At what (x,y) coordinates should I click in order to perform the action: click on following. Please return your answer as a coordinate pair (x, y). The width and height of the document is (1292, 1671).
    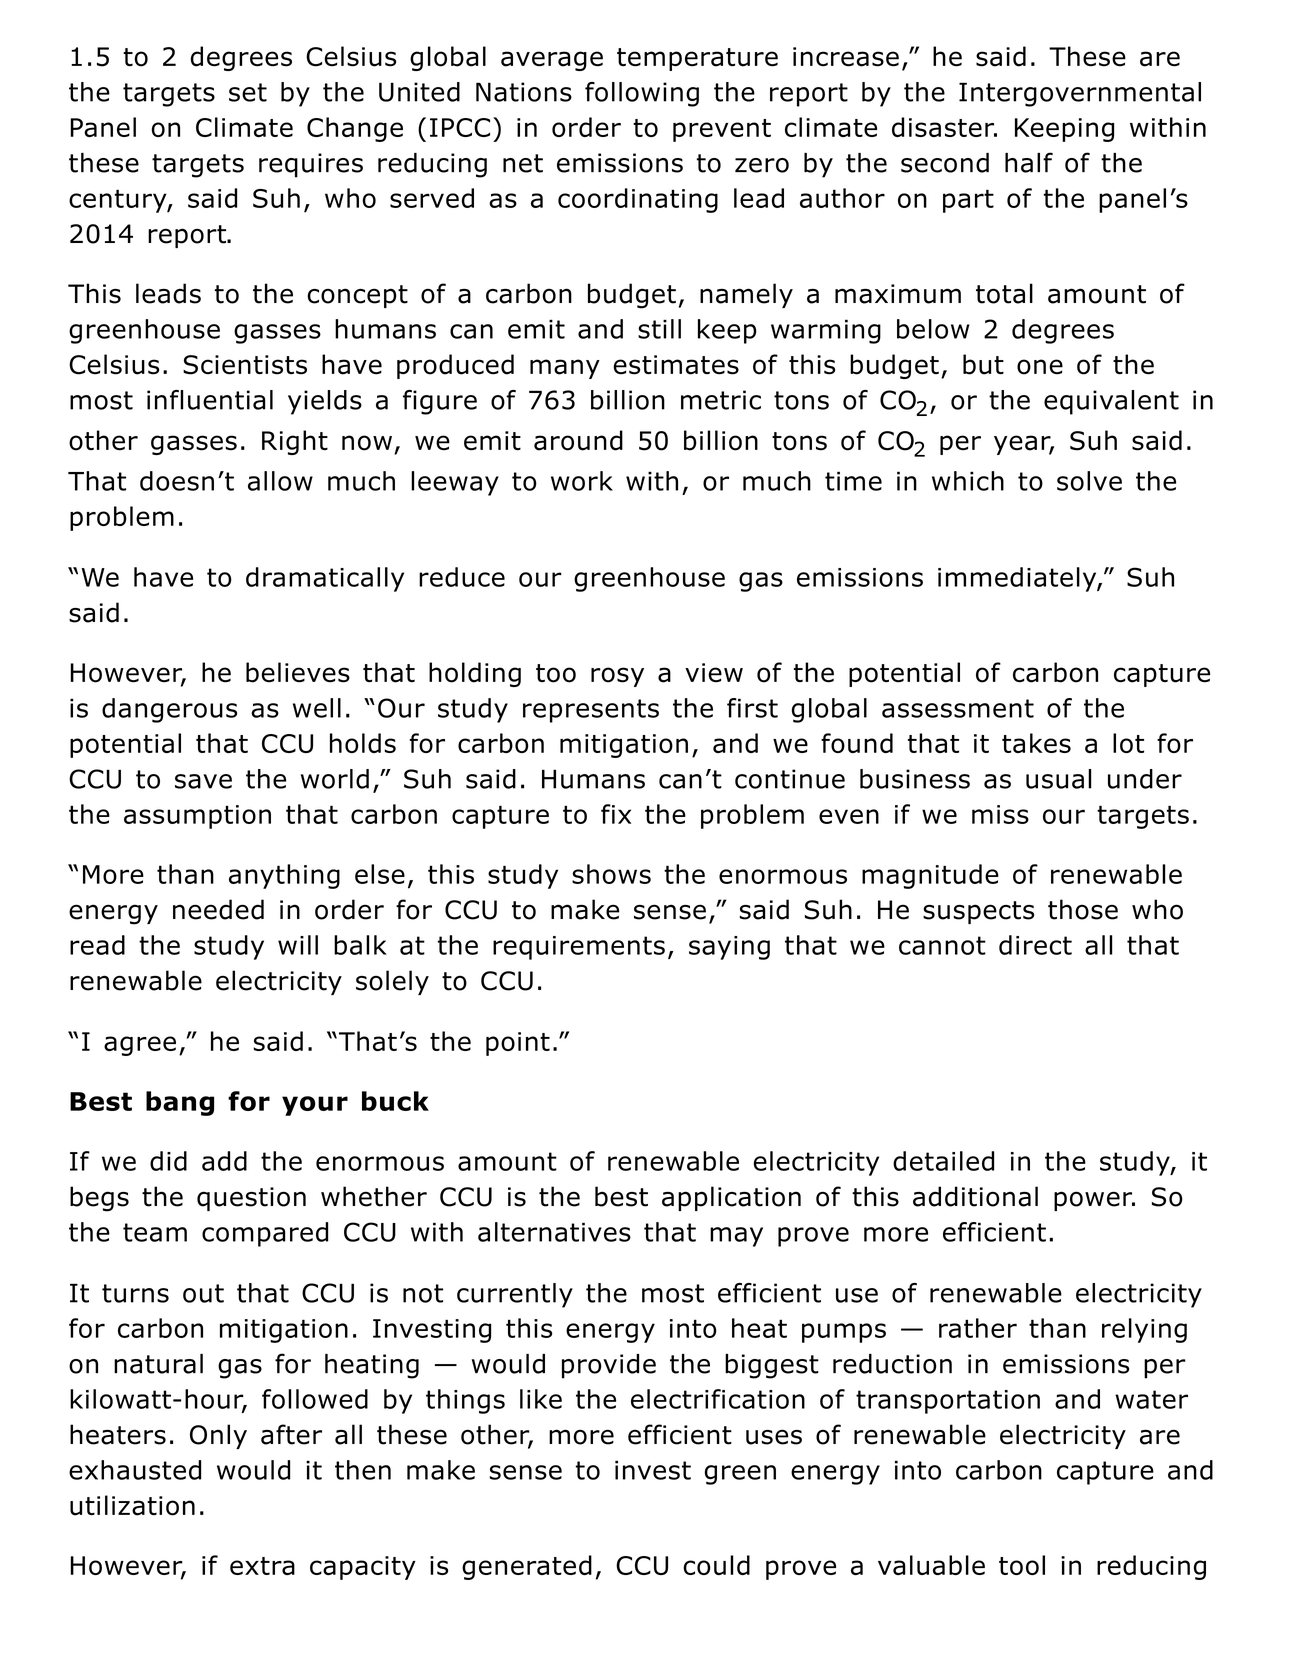
    Looking at the image, I should click on (642, 94).
